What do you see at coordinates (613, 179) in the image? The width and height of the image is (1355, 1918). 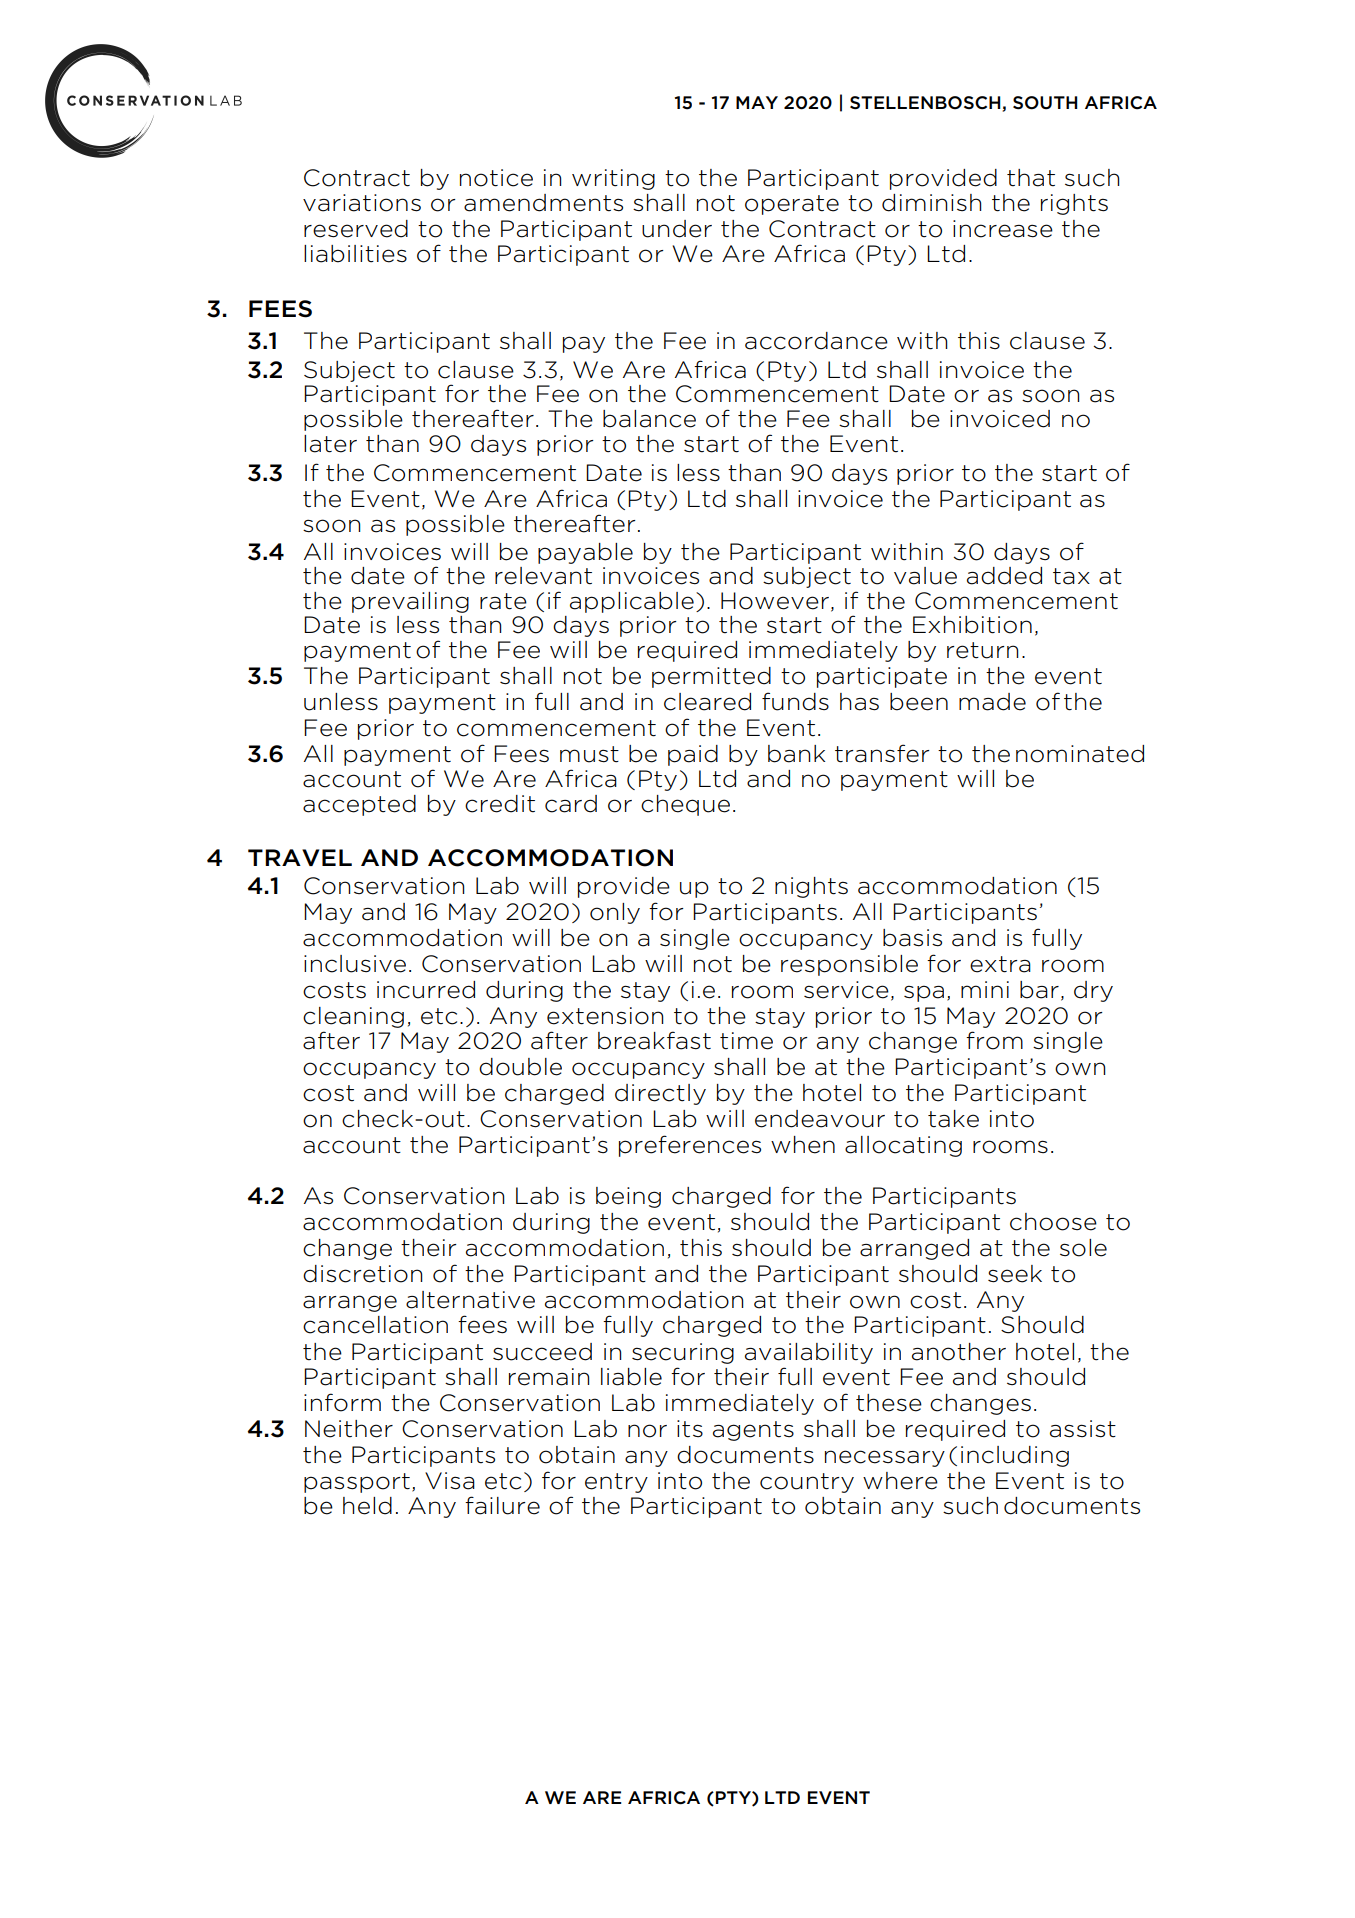 I see `writing` at bounding box center [613, 179].
